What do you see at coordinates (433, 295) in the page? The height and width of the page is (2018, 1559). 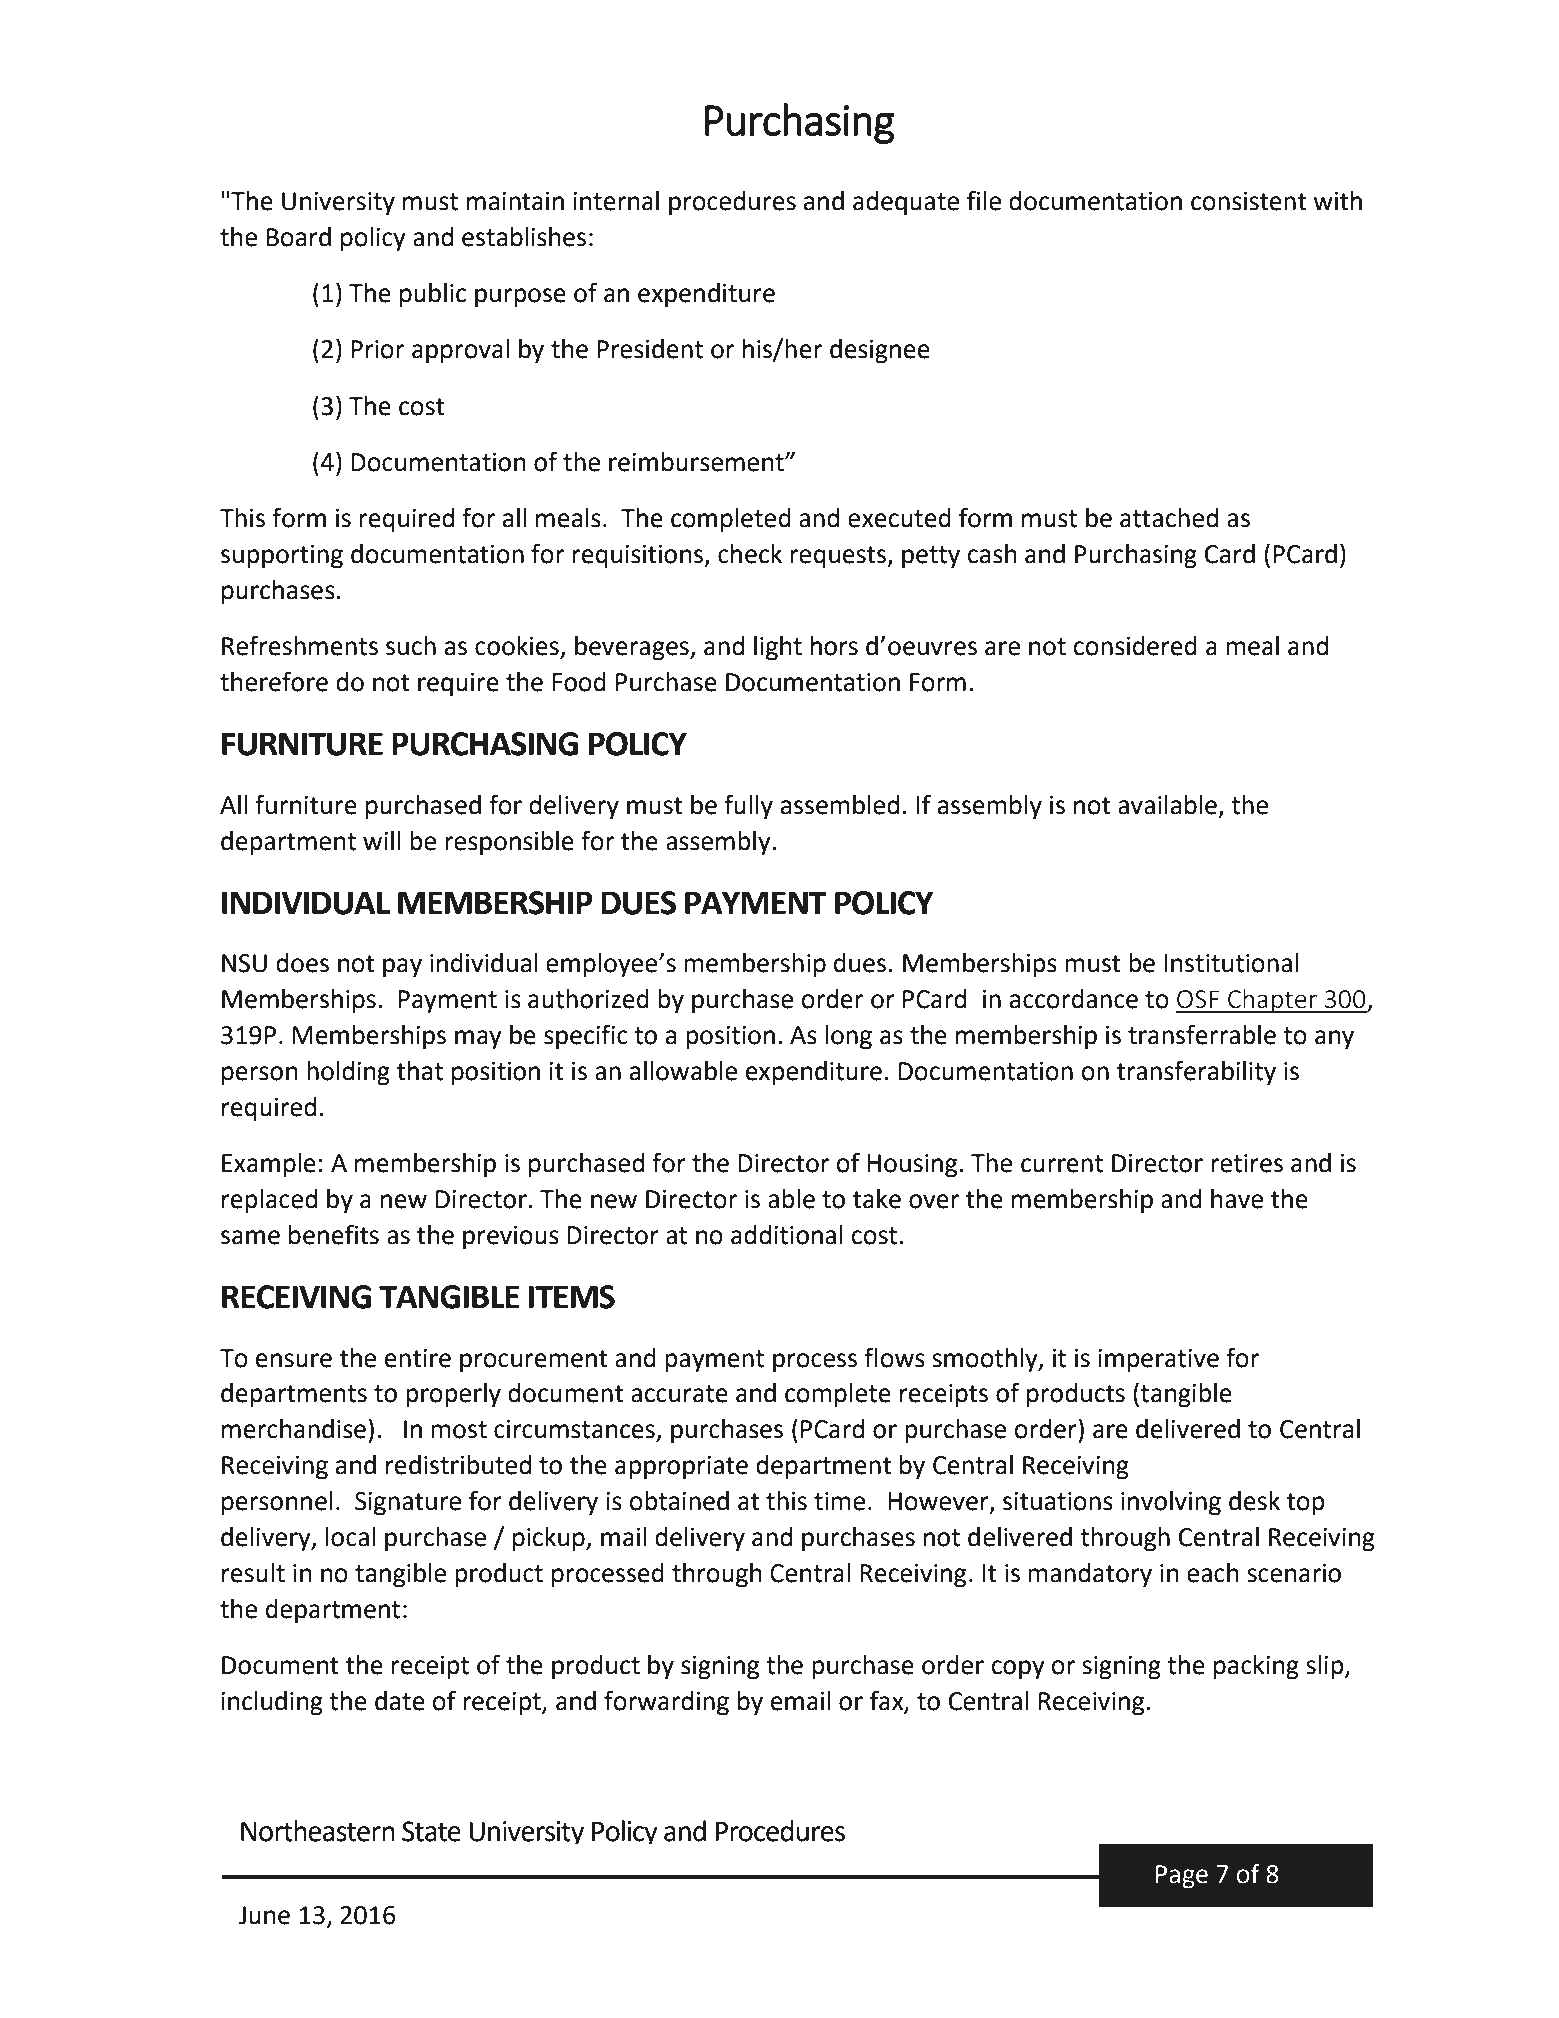 I see `public` at bounding box center [433, 295].
